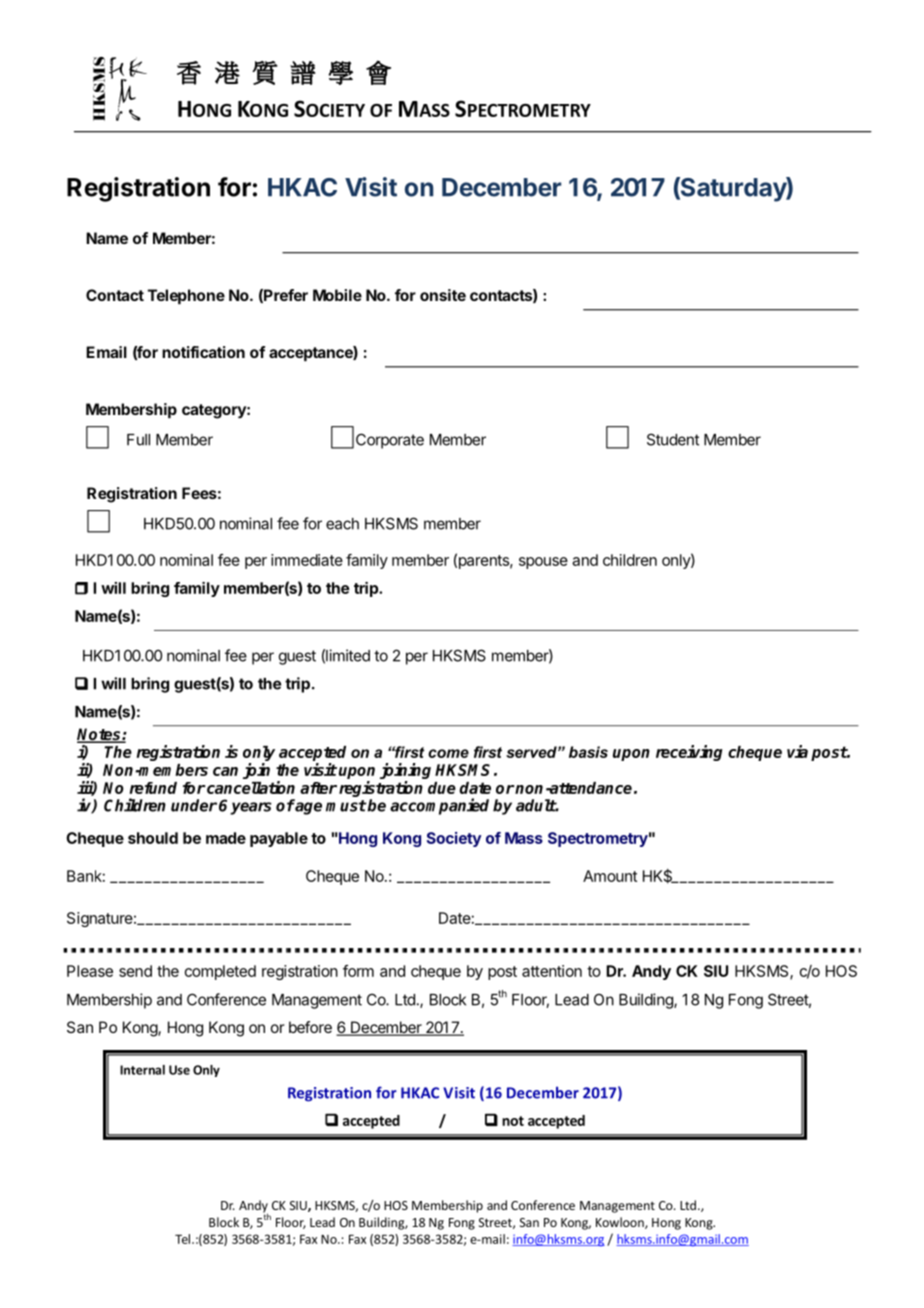 The image size is (924, 1308). What do you see at coordinates (443, 295) in the screenshot?
I see `onsite` at bounding box center [443, 295].
